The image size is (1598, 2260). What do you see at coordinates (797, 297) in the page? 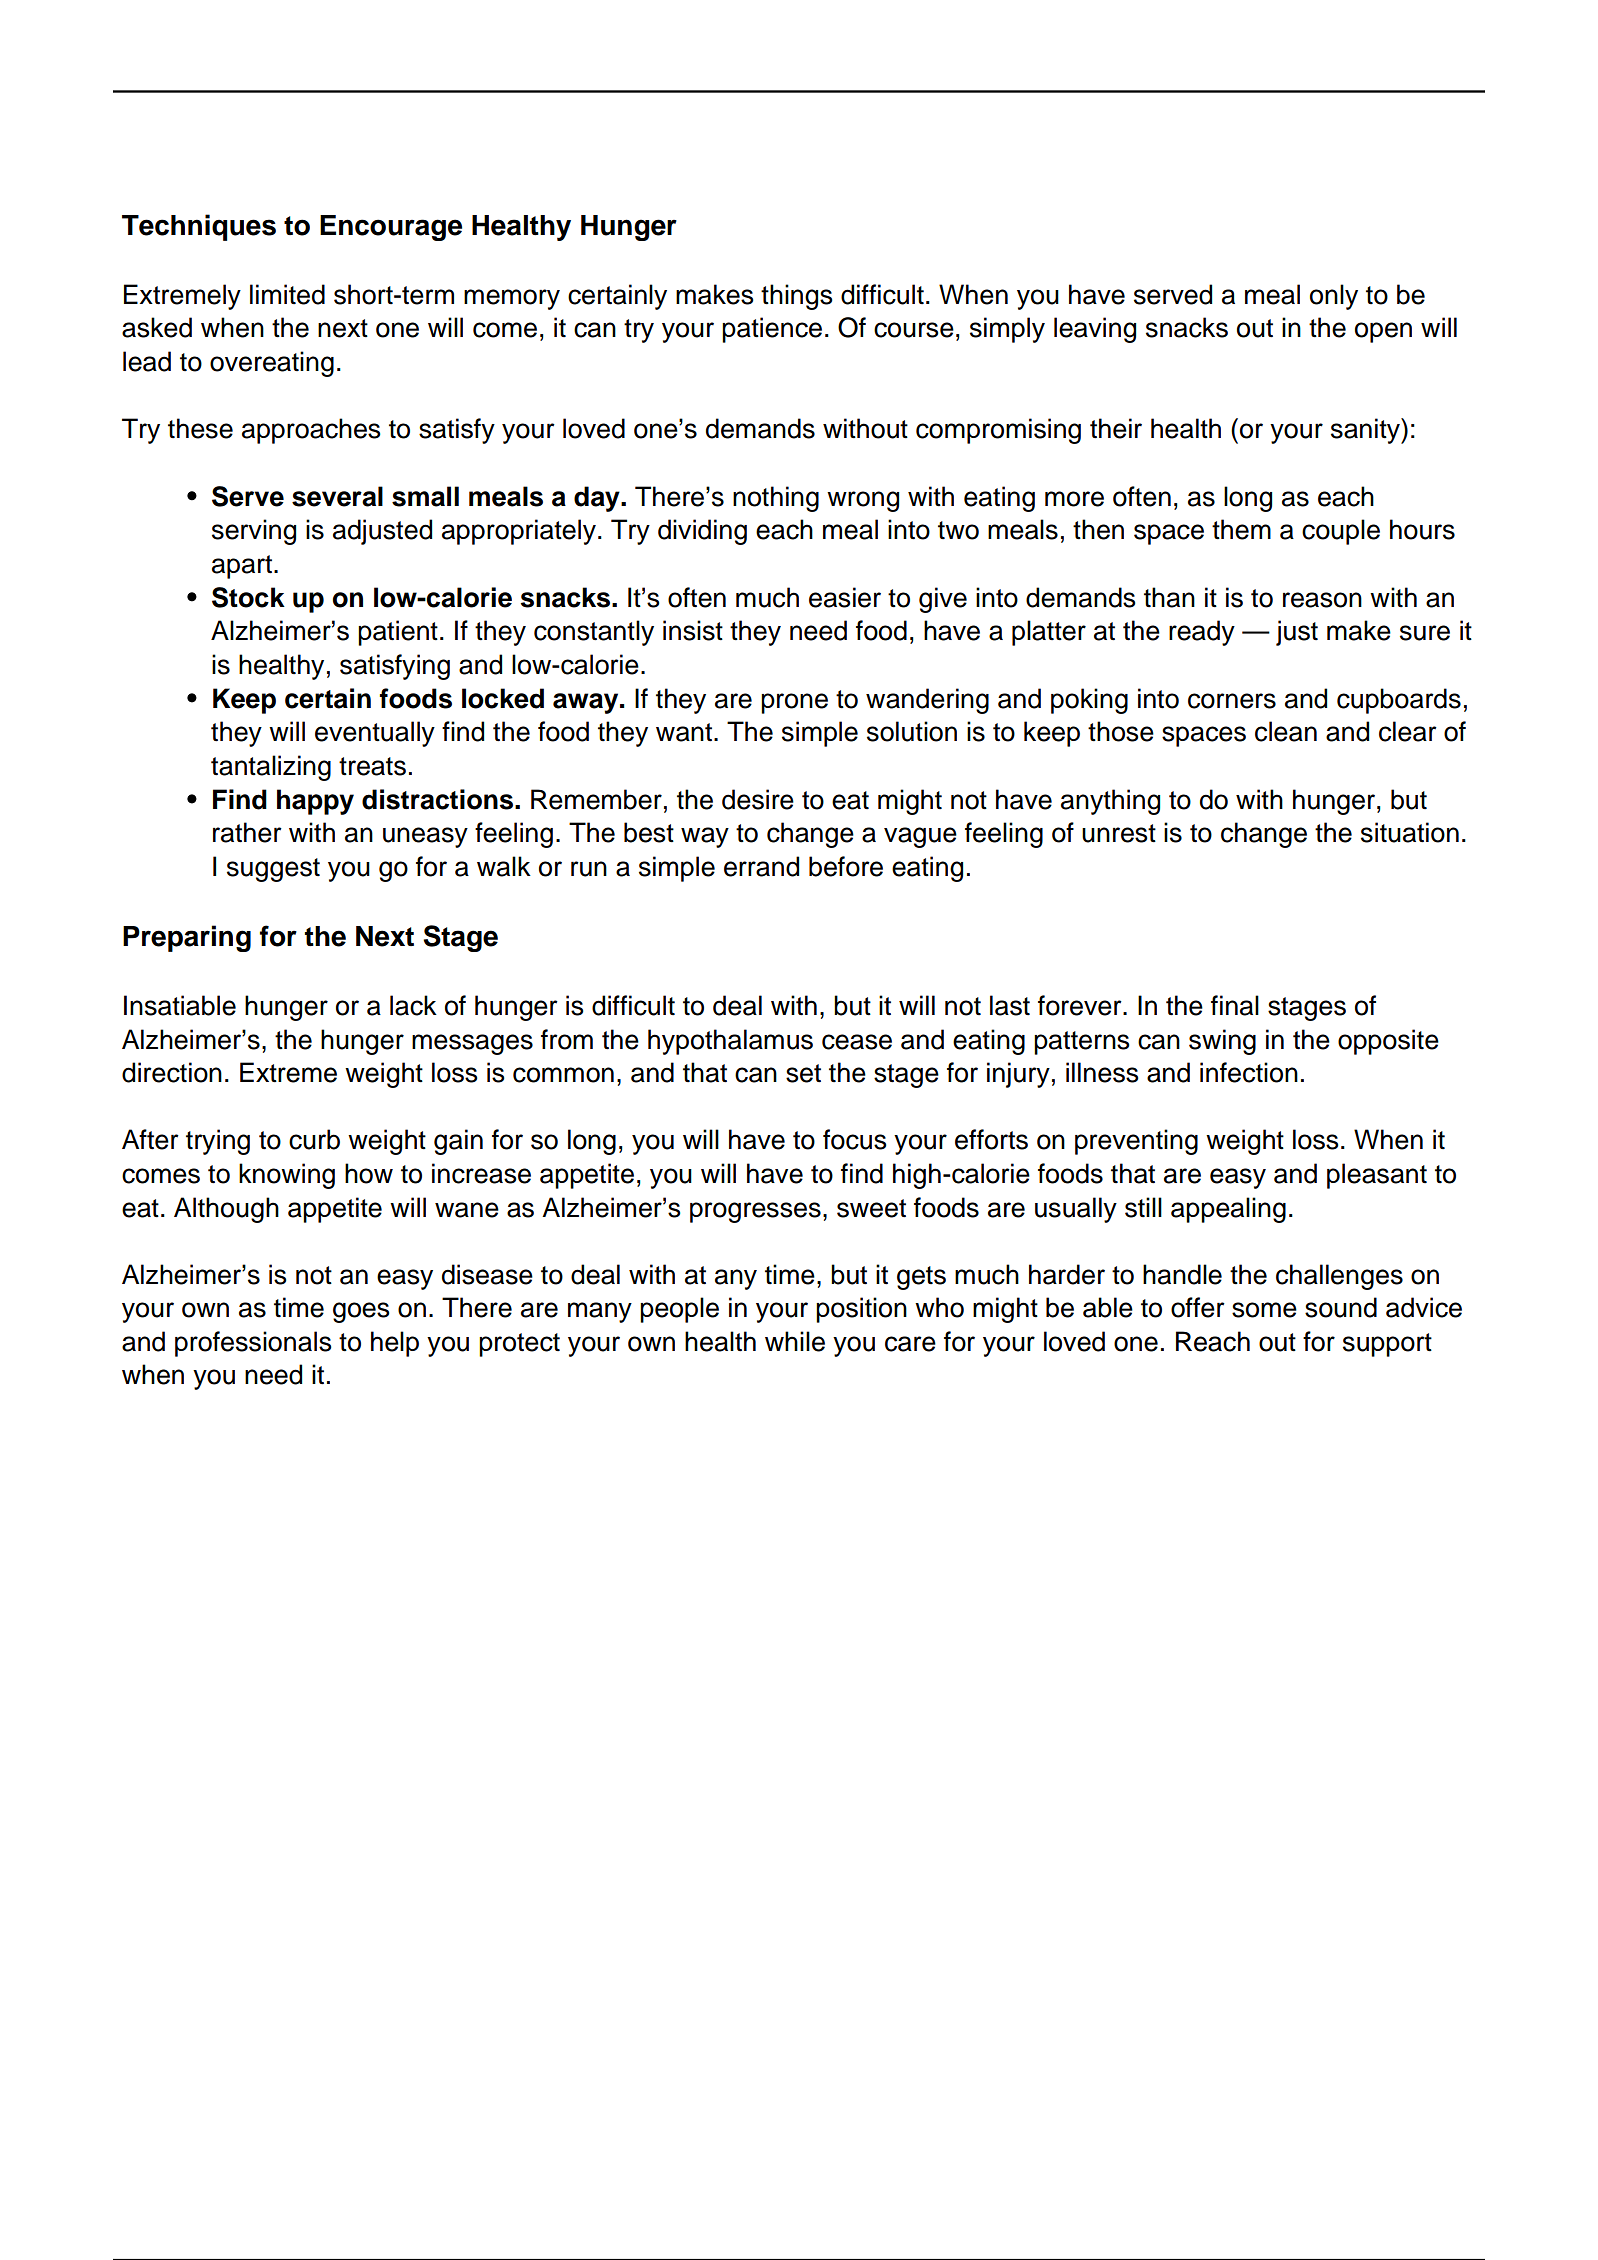
I see `things` at bounding box center [797, 297].
